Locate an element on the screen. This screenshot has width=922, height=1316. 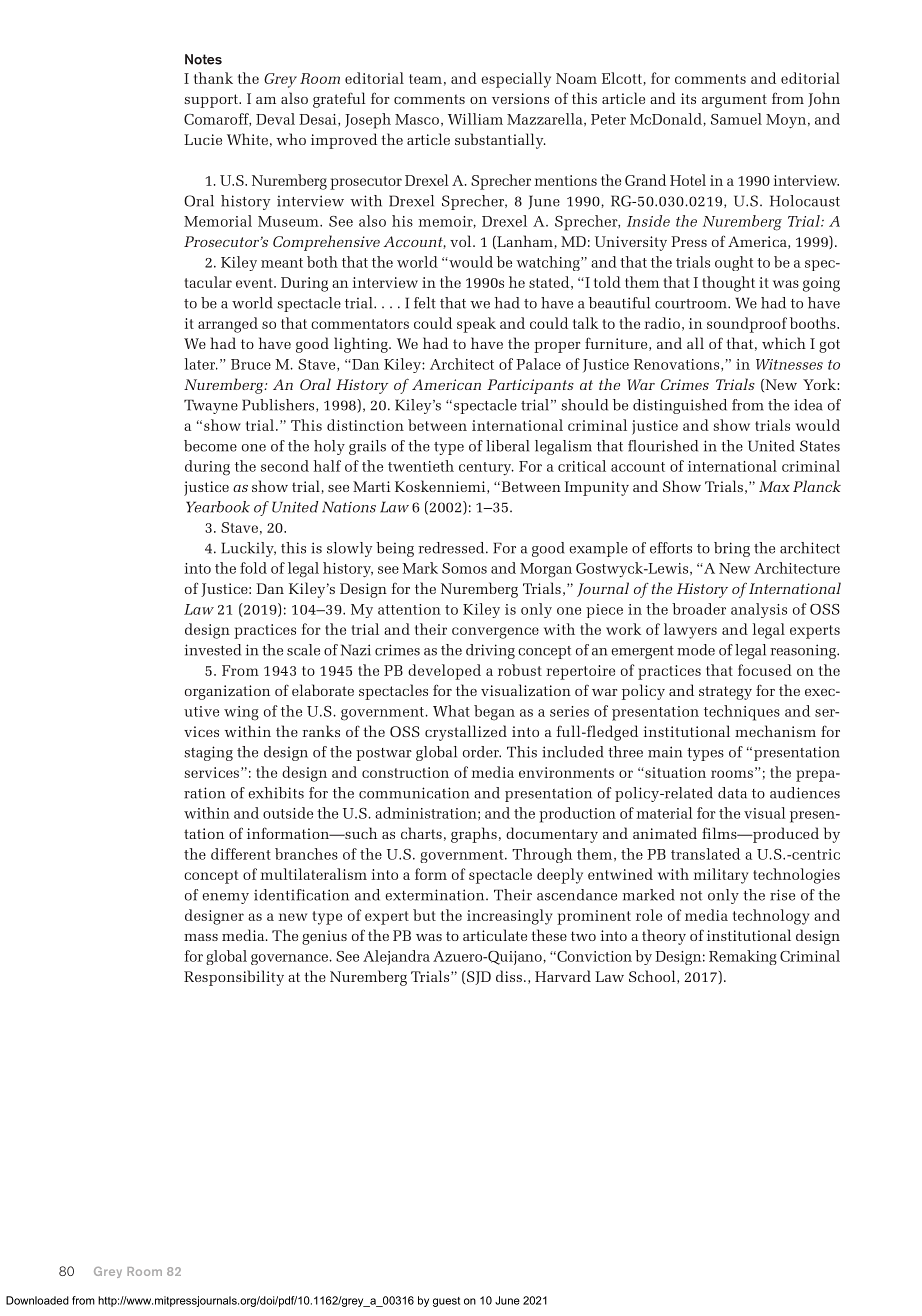
invested is located at coordinates (212, 650).
